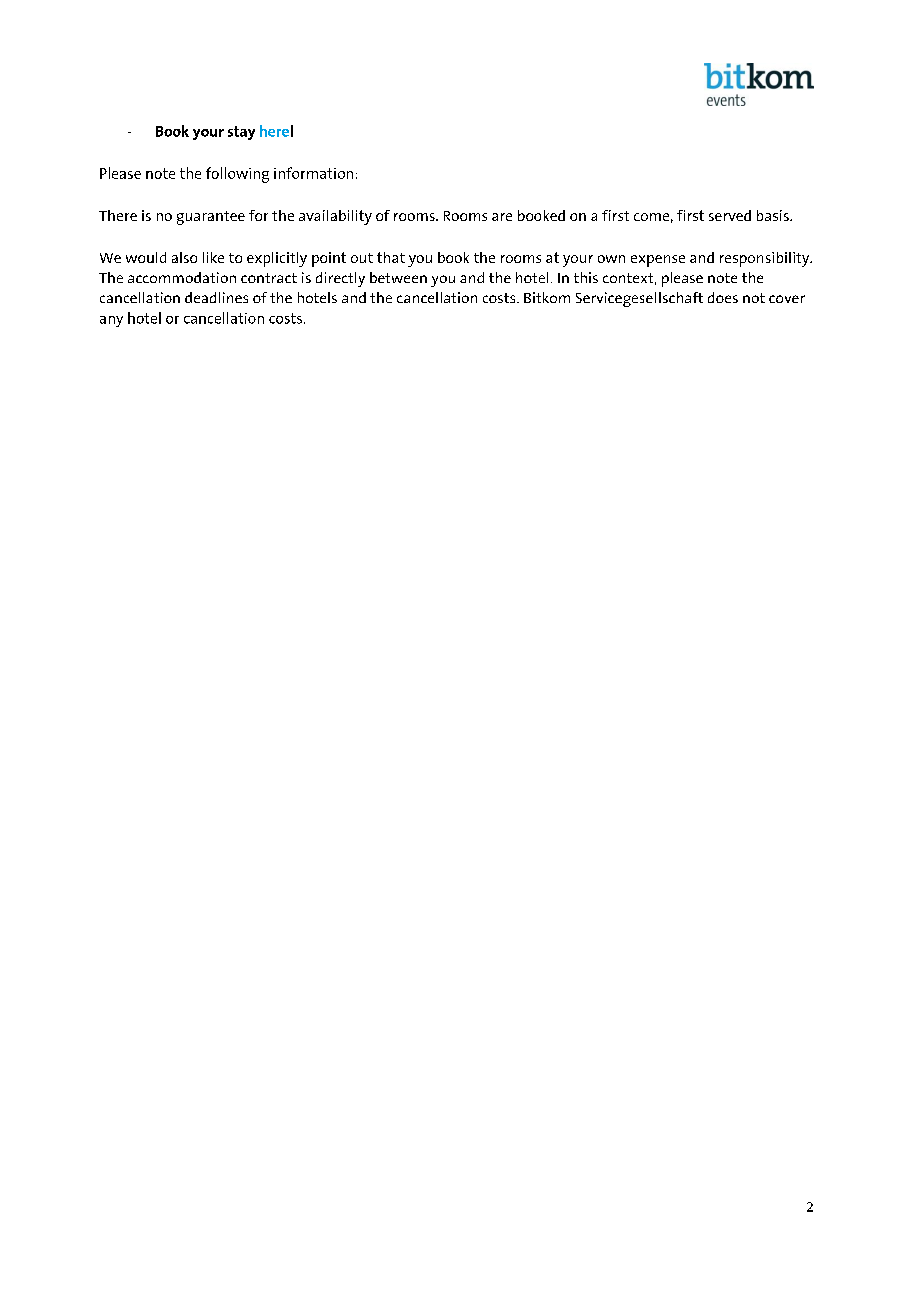  I want to click on that, so click(391, 257).
